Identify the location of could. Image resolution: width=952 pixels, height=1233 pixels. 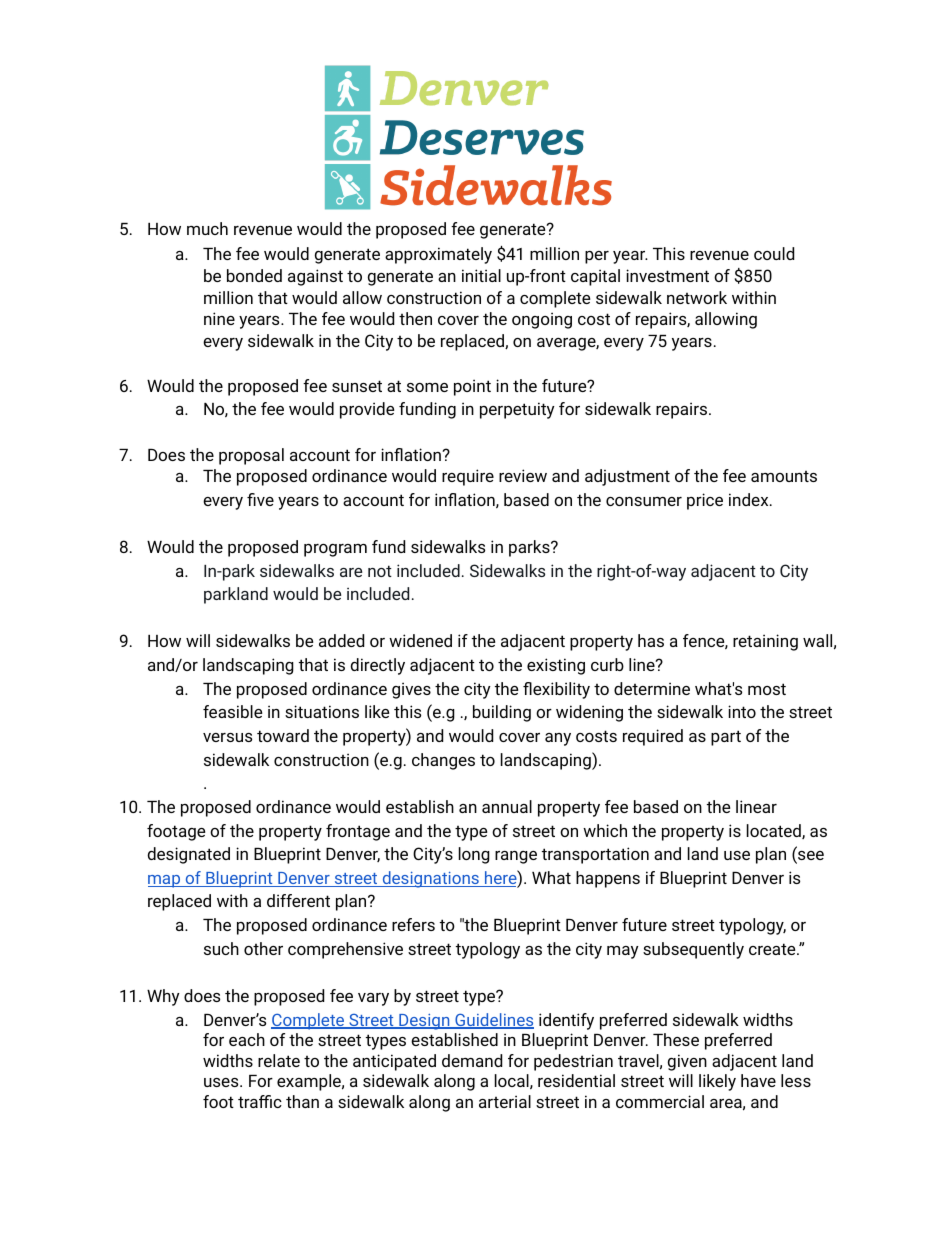
(774, 253).
